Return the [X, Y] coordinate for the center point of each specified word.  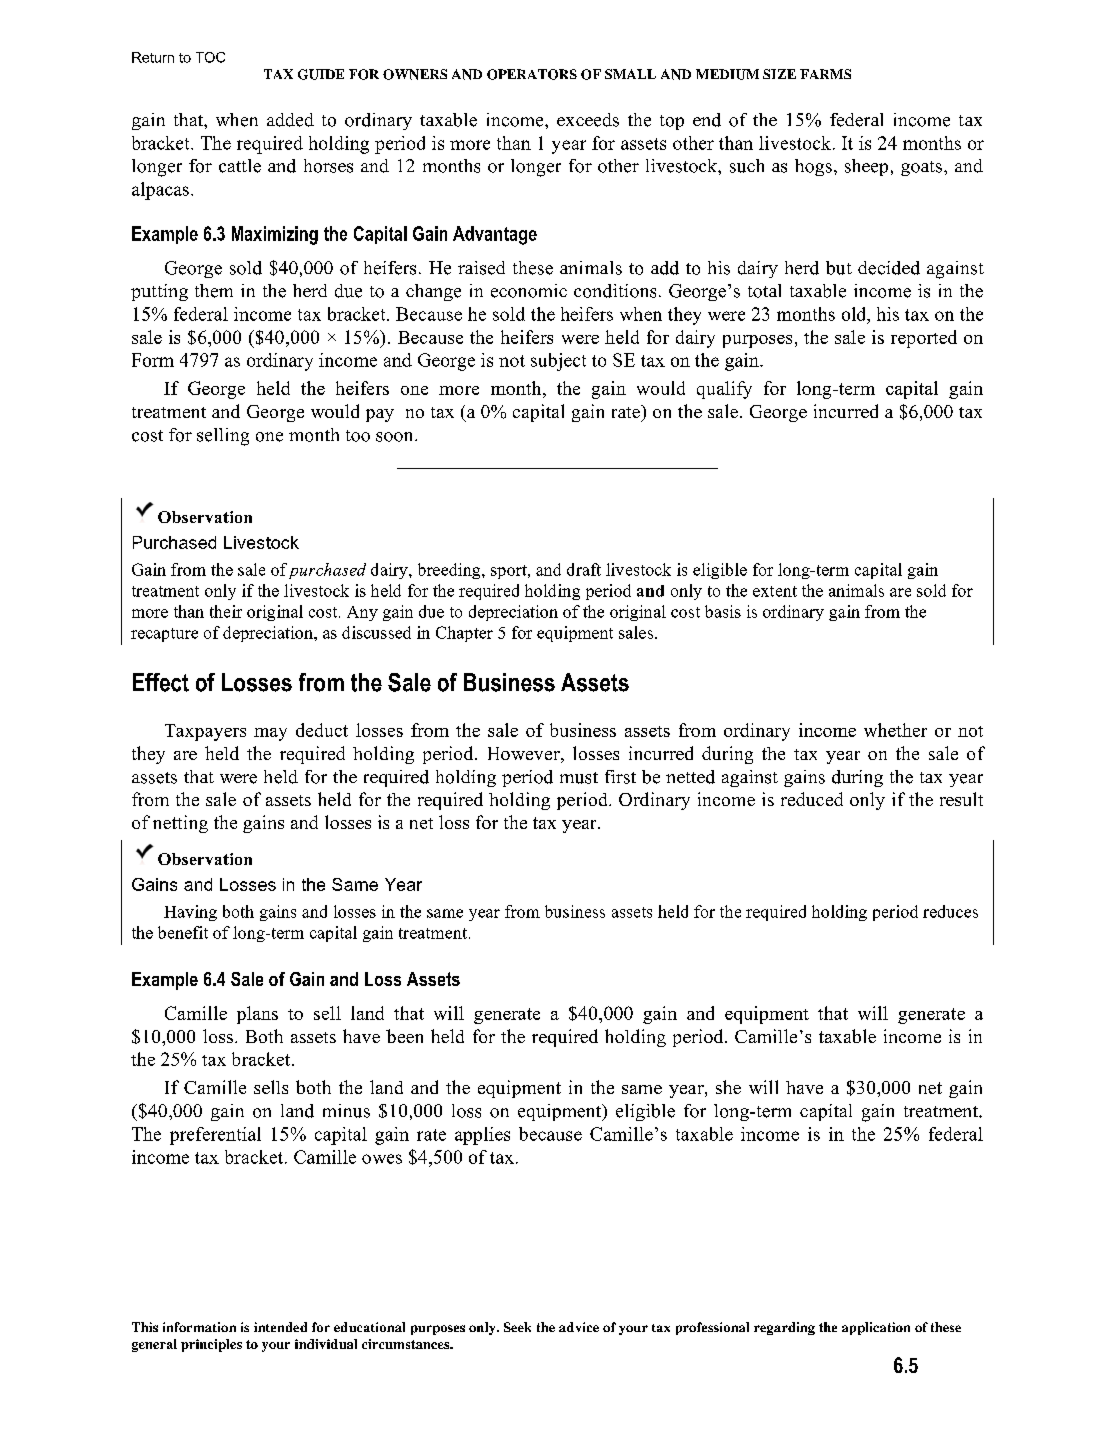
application [876, 1328]
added [290, 120]
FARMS [825, 74]
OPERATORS [532, 74]
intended [280, 1327]
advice [579, 1327]
